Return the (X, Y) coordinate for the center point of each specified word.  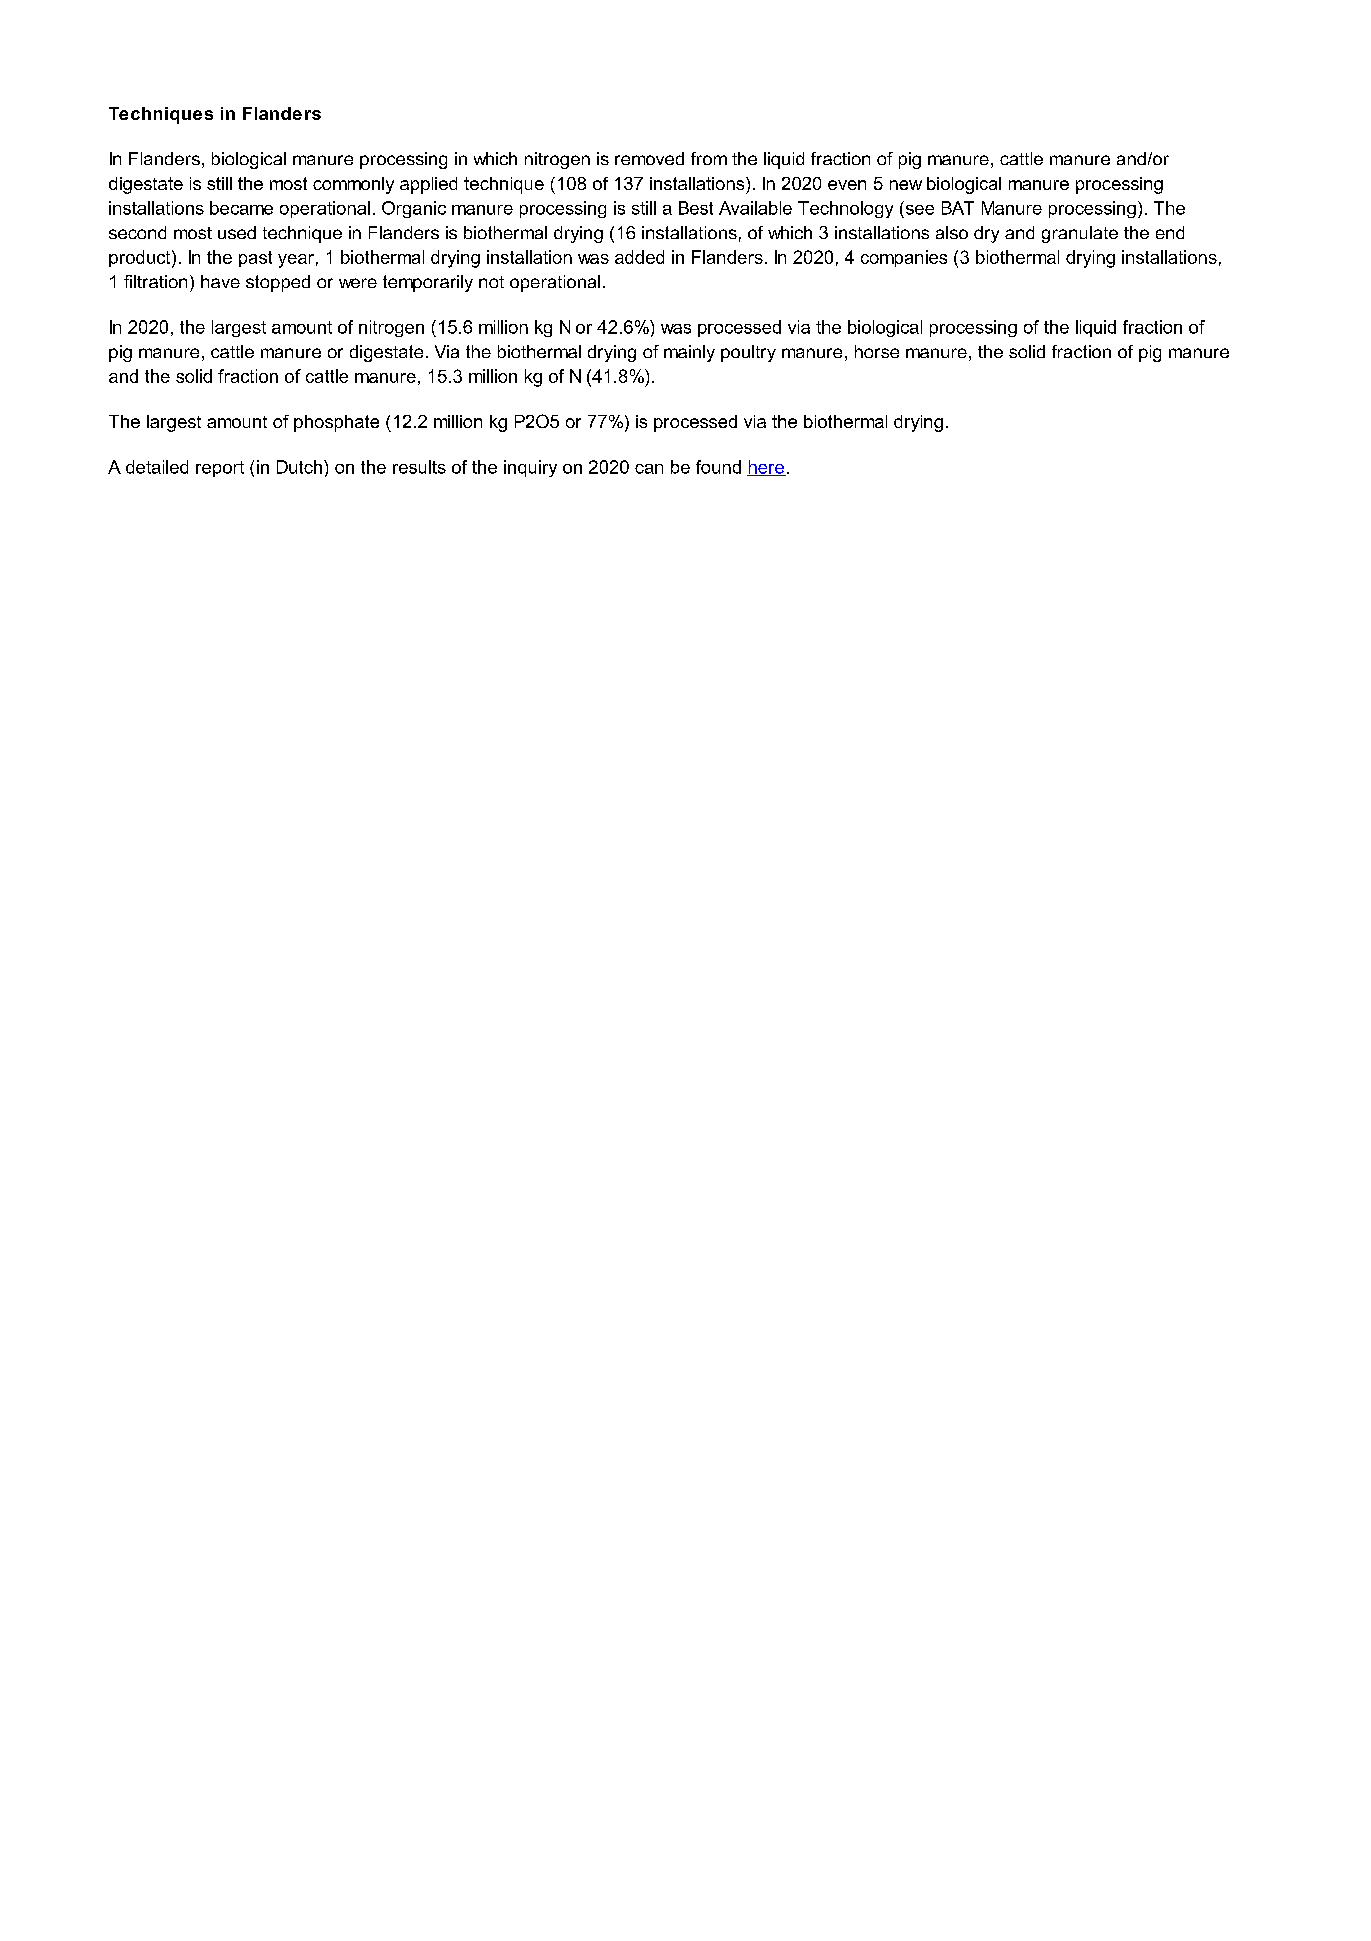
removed (649, 158)
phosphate (336, 423)
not (491, 282)
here (766, 468)
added (639, 257)
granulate (1080, 234)
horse (877, 351)
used (237, 232)
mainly (689, 353)
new (906, 185)
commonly (353, 185)
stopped (278, 283)
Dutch (299, 467)
